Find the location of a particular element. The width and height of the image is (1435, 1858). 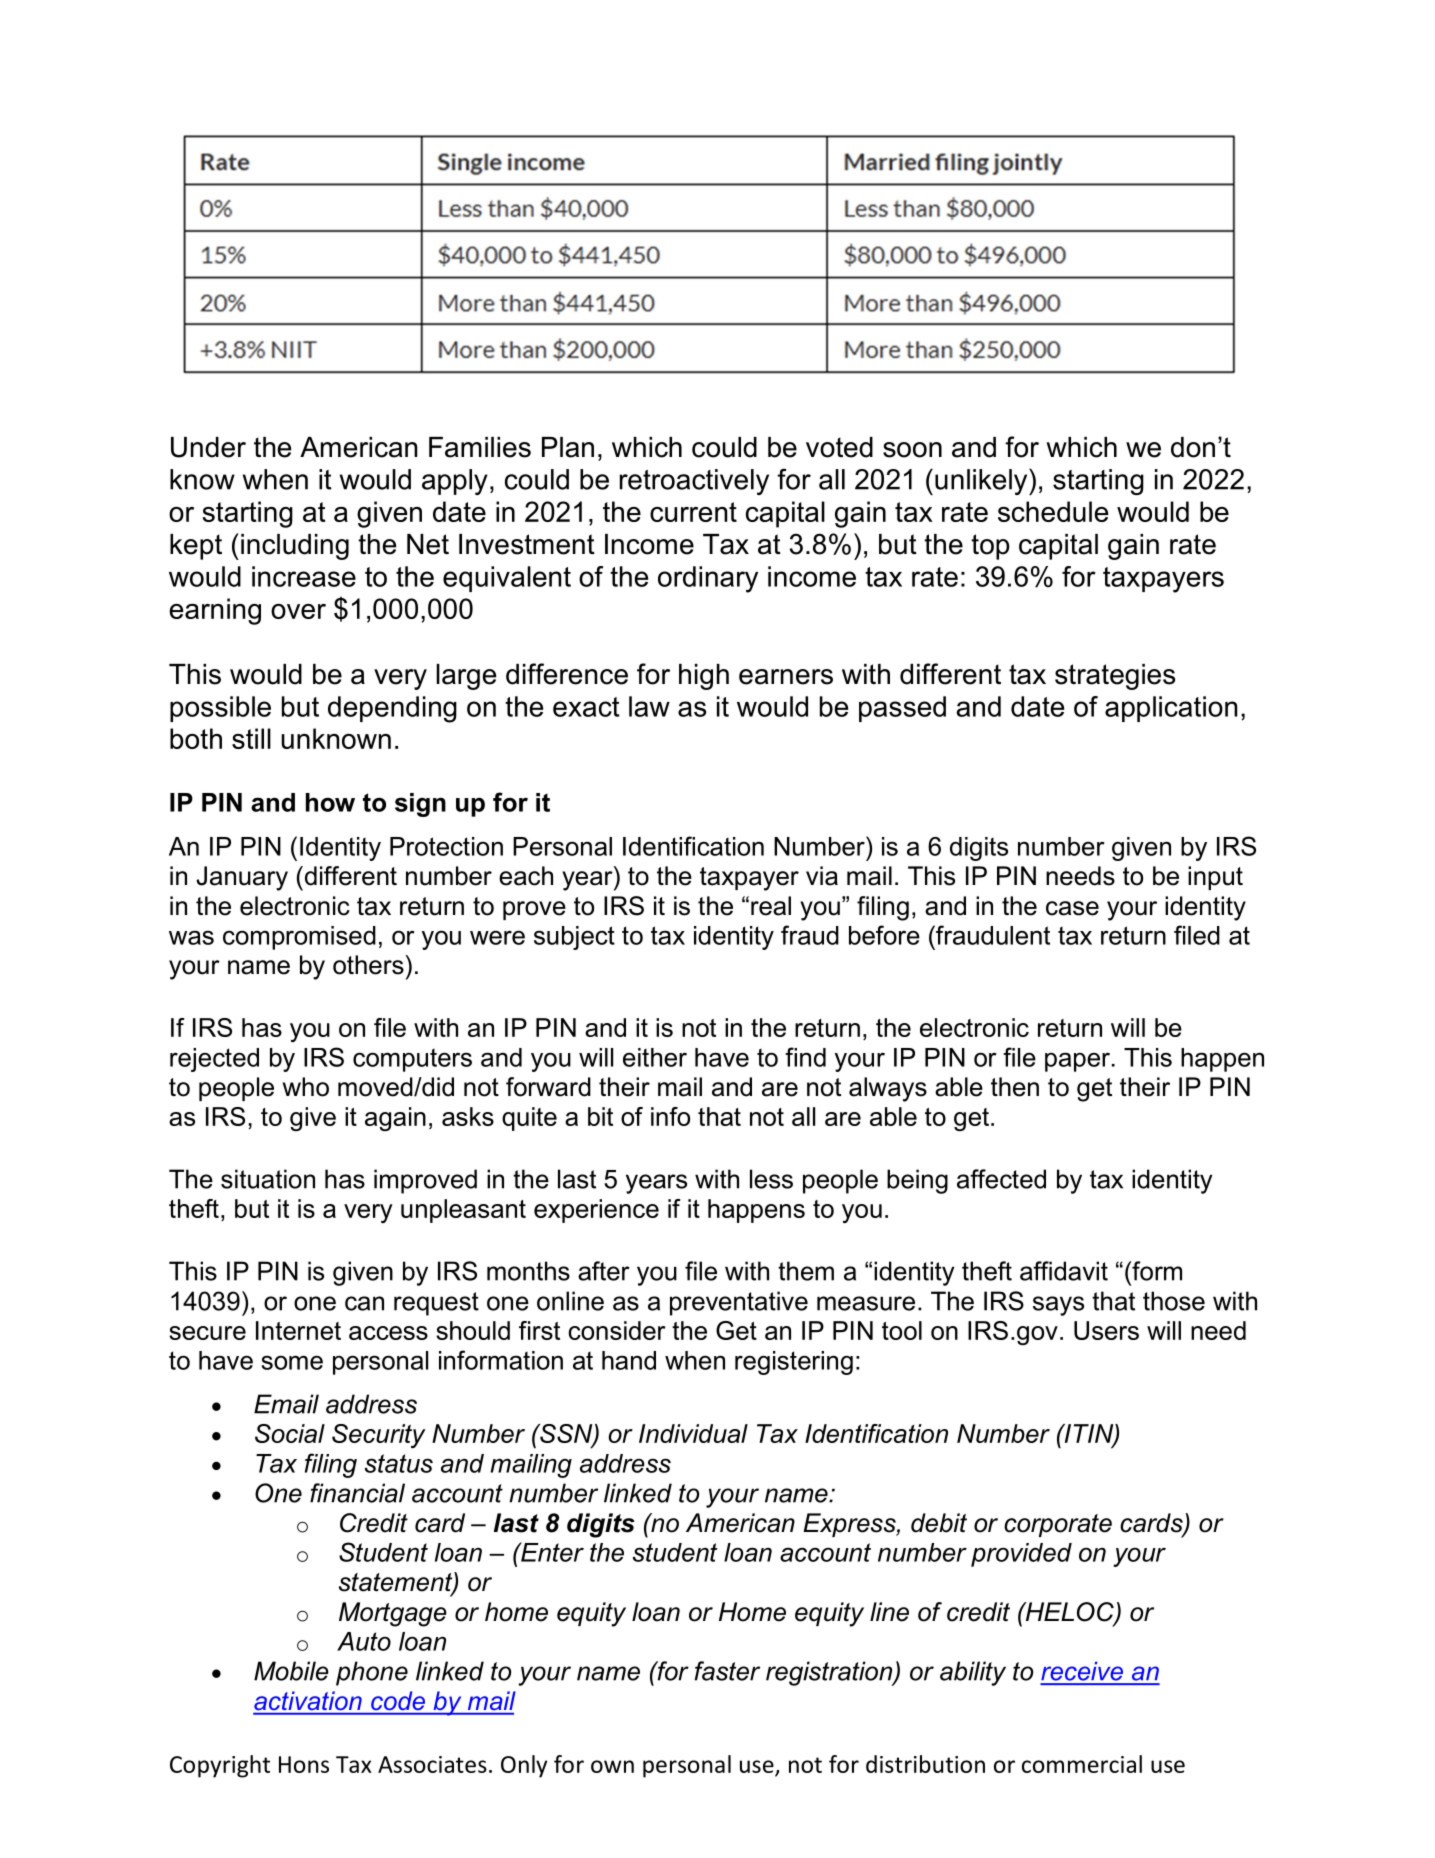

commercial is located at coordinates (1082, 1764).
